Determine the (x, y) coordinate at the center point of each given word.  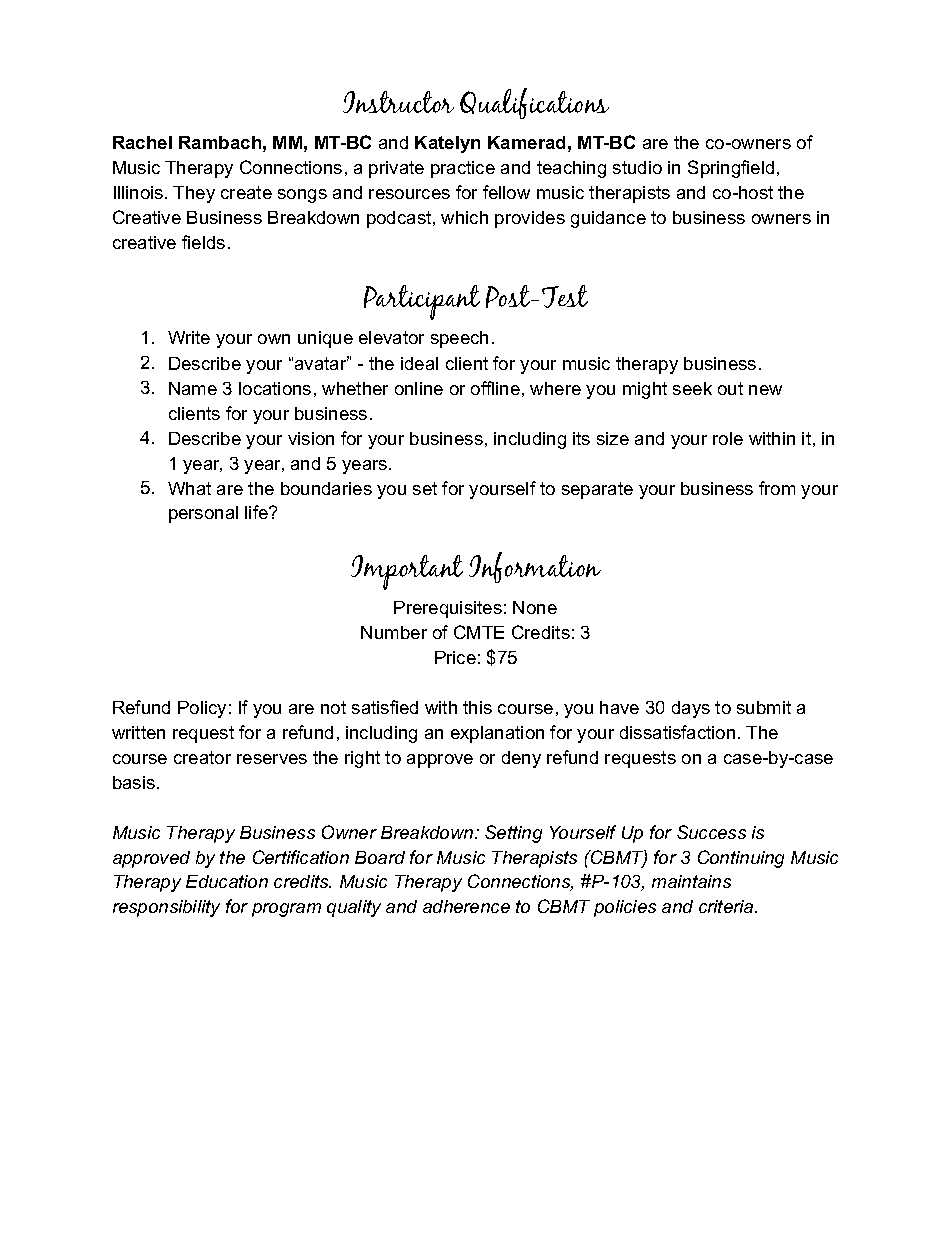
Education (227, 881)
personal (203, 514)
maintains (691, 881)
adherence (466, 906)
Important (407, 572)
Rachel (142, 142)
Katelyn (447, 144)
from (777, 488)
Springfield (731, 169)
